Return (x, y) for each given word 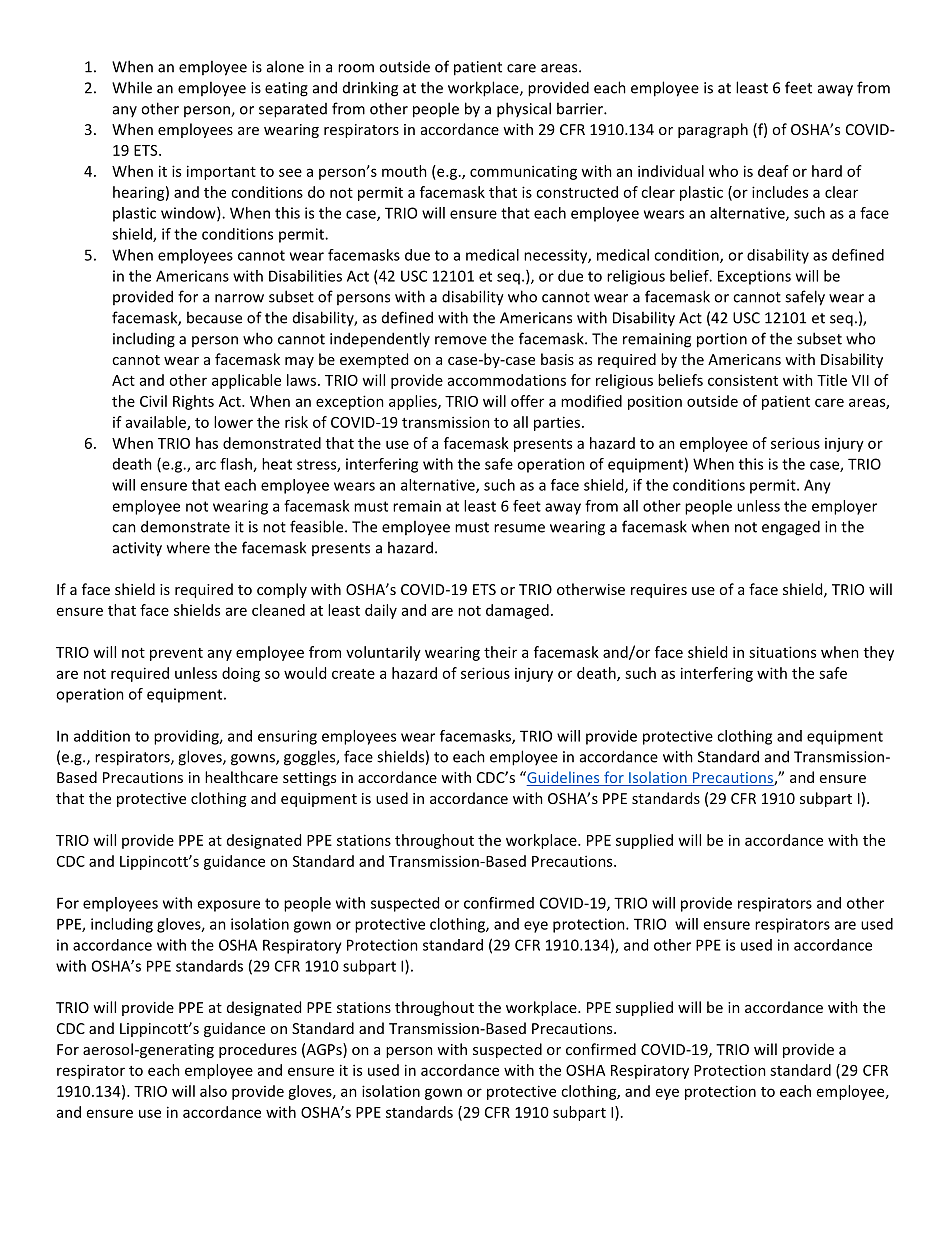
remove (461, 340)
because (214, 317)
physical (524, 110)
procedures (258, 1050)
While (132, 87)
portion (722, 340)
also (213, 1091)
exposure (228, 906)
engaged (791, 528)
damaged (517, 611)
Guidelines (563, 778)
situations (782, 652)
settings (309, 779)
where (188, 547)
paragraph (713, 130)
